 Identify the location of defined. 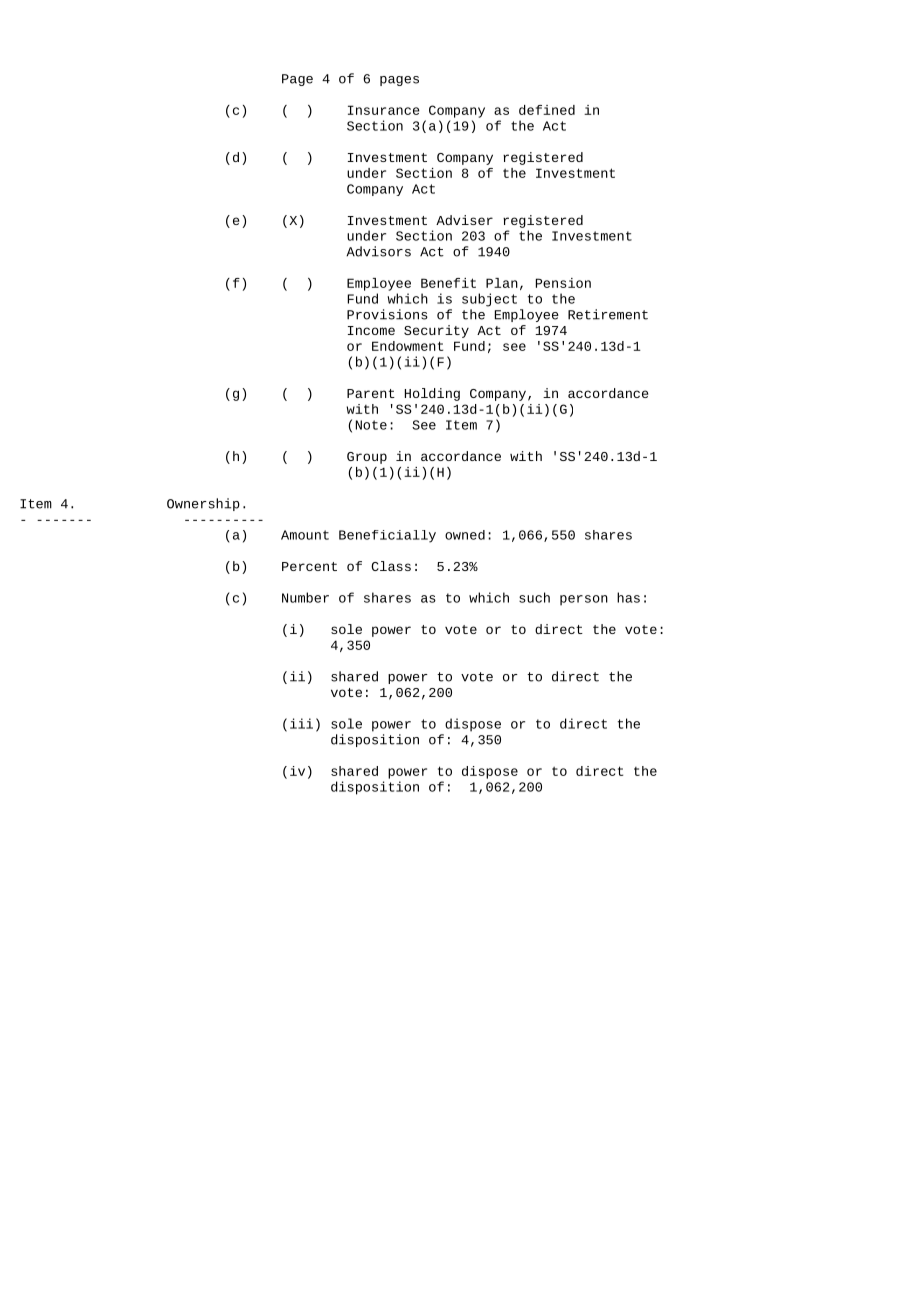
(547, 110).
